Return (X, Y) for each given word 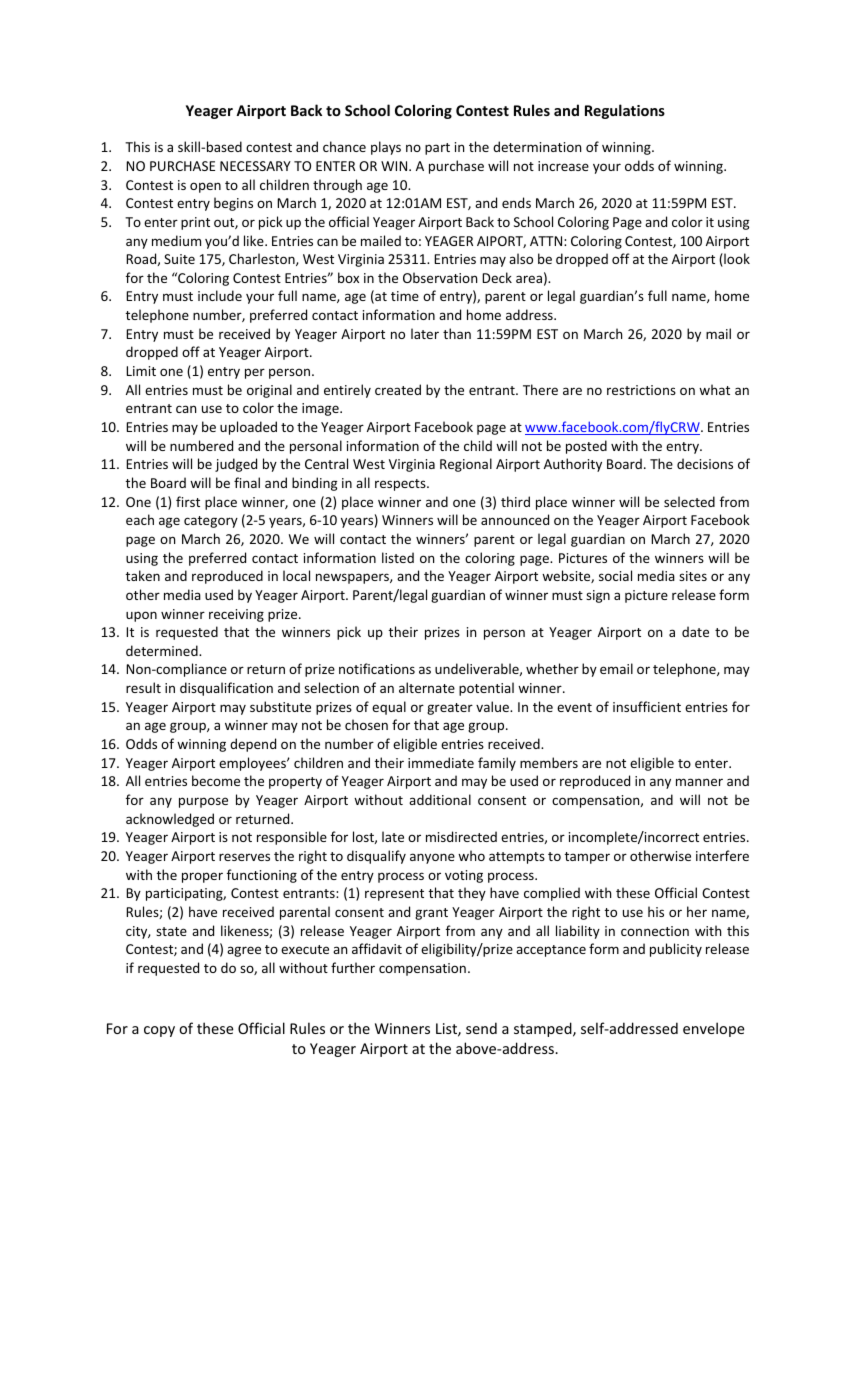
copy (159, 1031)
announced (515, 519)
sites (693, 576)
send (481, 1028)
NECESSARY (255, 166)
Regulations (625, 111)
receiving (236, 615)
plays (386, 148)
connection (655, 931)
